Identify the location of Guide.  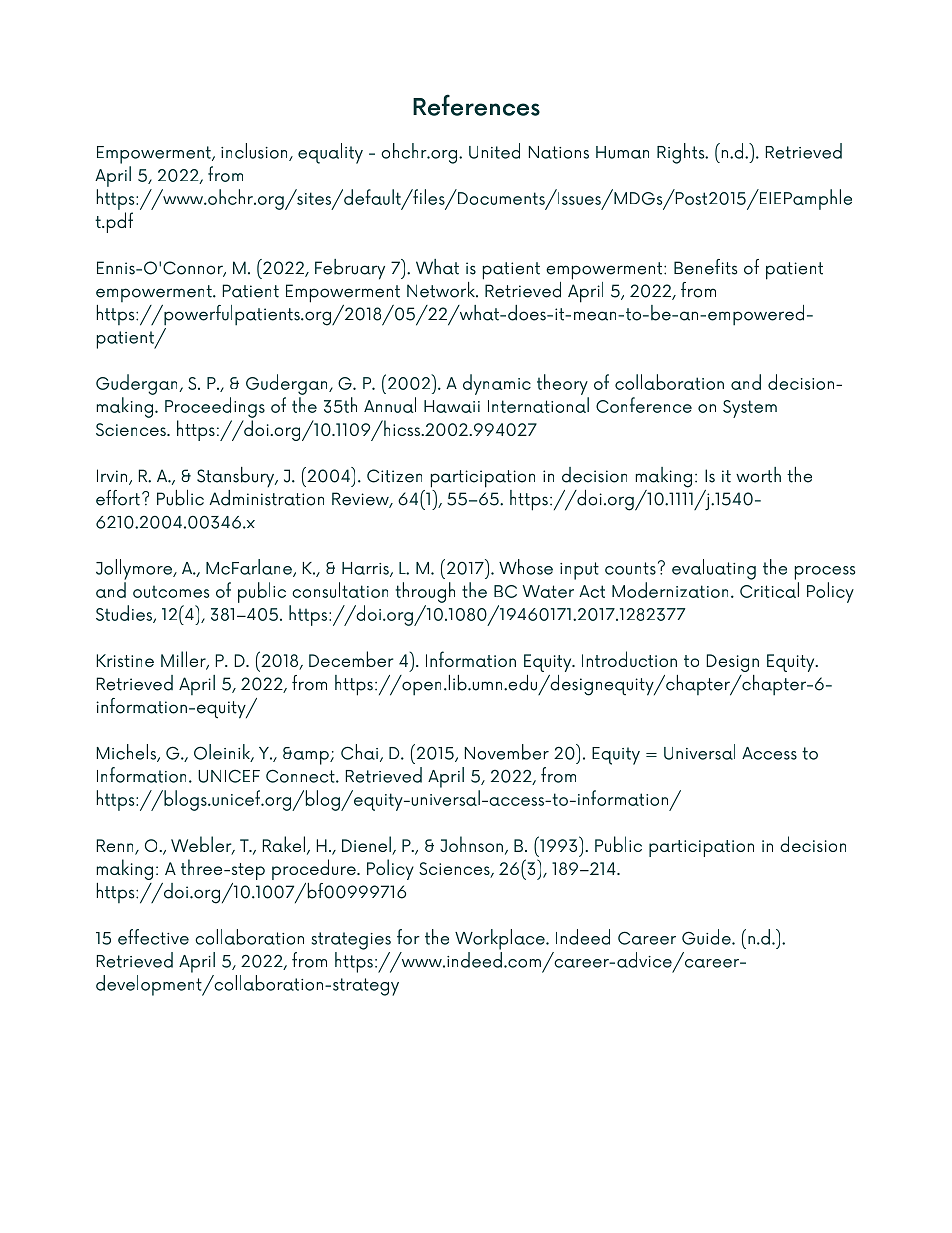
(707, 937).
